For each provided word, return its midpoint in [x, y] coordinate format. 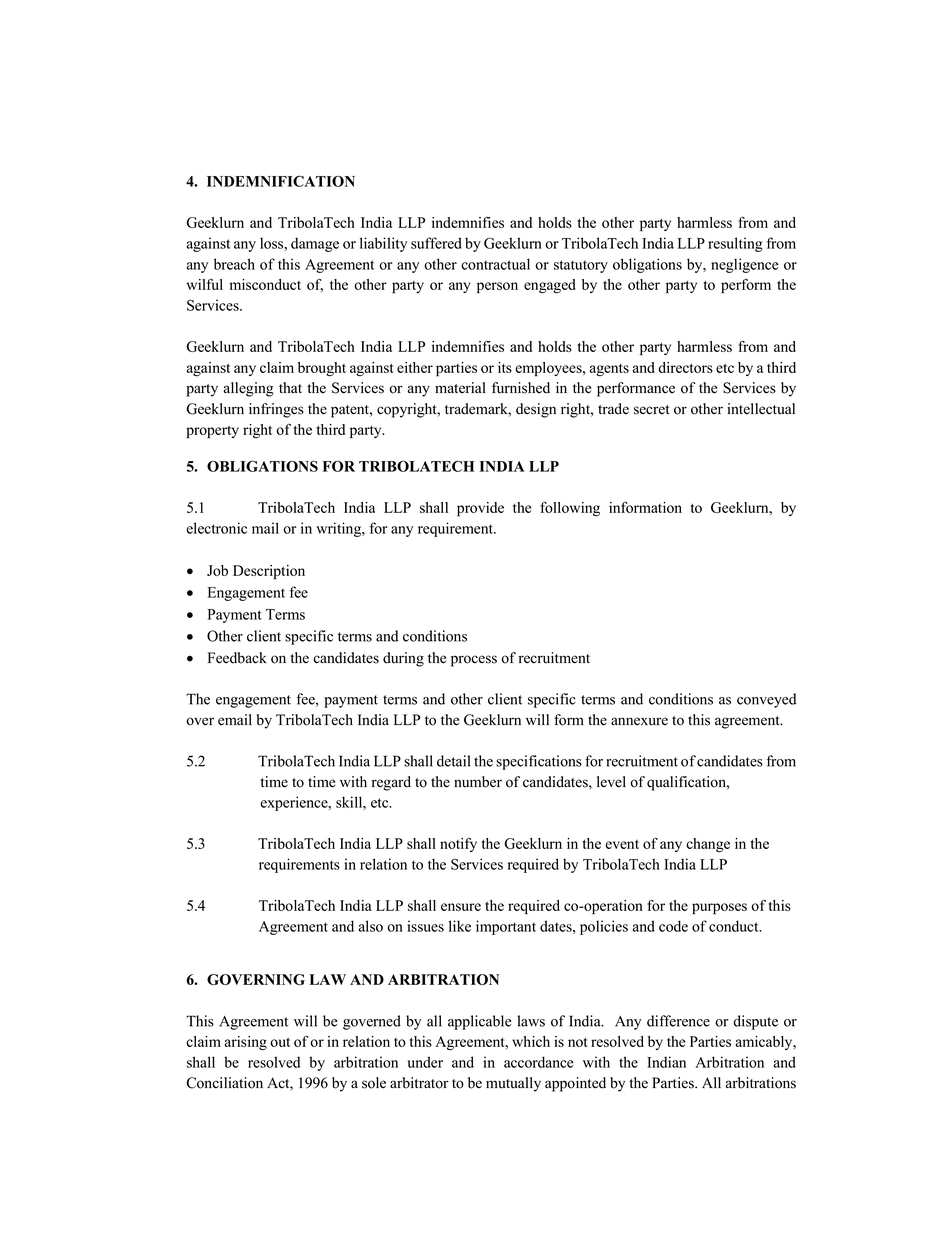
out [280, 1042]
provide [480, 509]
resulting [735, 244]
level [611, 782]
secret [652, 410]
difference [678, 1021]
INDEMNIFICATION [281, 181]
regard [391, 783]
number [478, 782]
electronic [217, 528]
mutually [513, 1084]
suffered [436, 243]
